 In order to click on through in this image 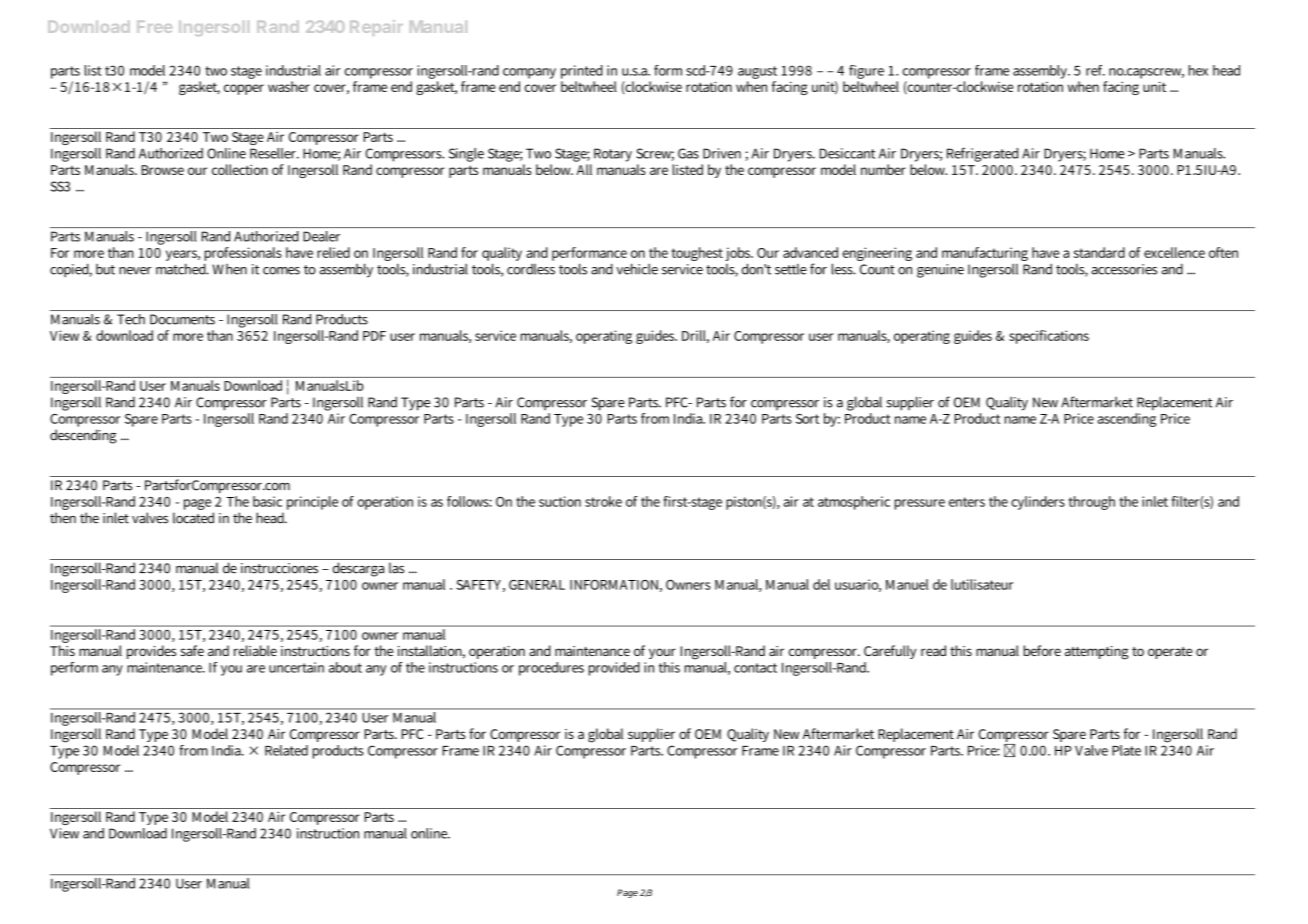, I will do `click(1092, 503)`.
